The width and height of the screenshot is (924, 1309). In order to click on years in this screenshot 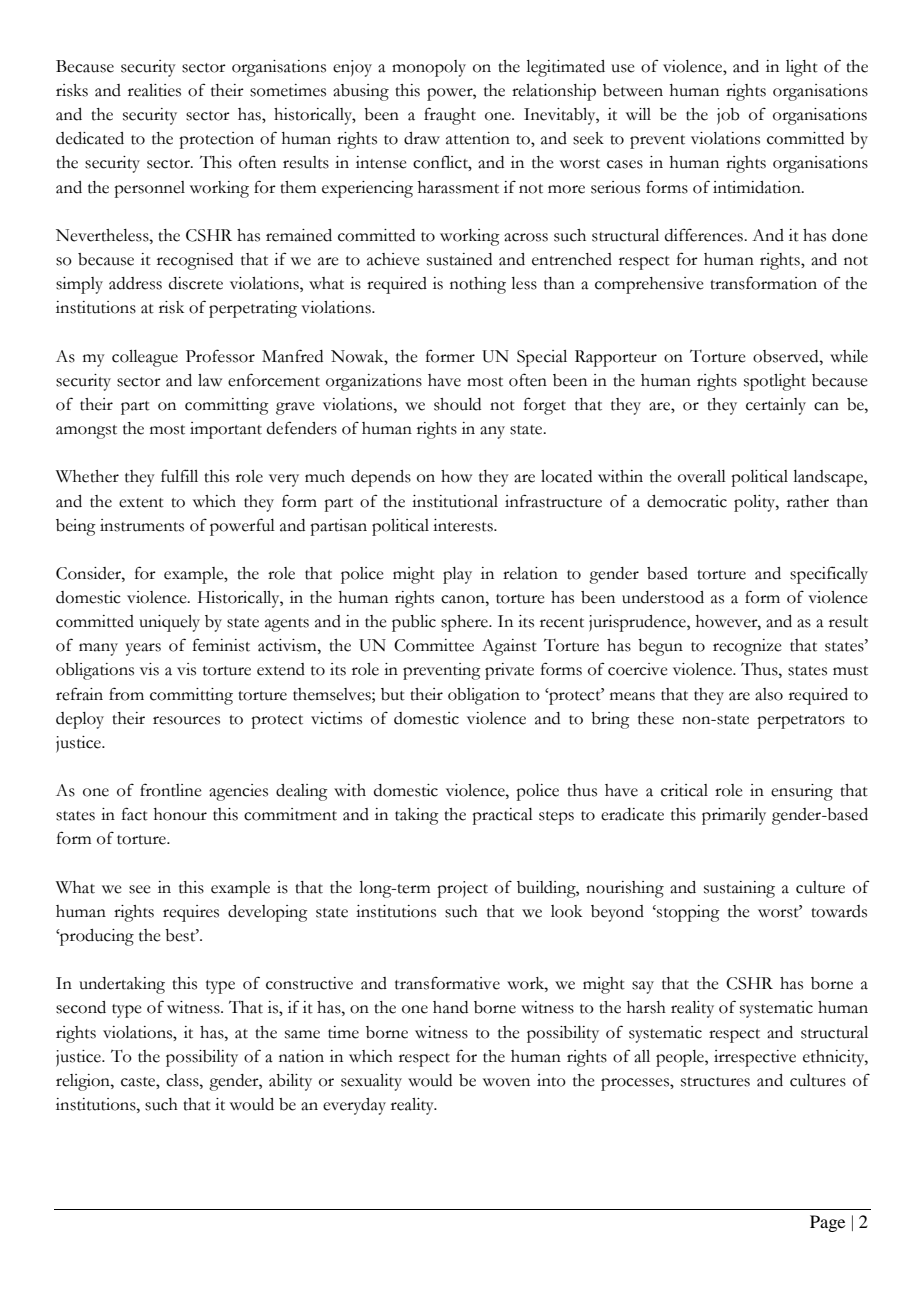, I will do `click(143, 649)`.
